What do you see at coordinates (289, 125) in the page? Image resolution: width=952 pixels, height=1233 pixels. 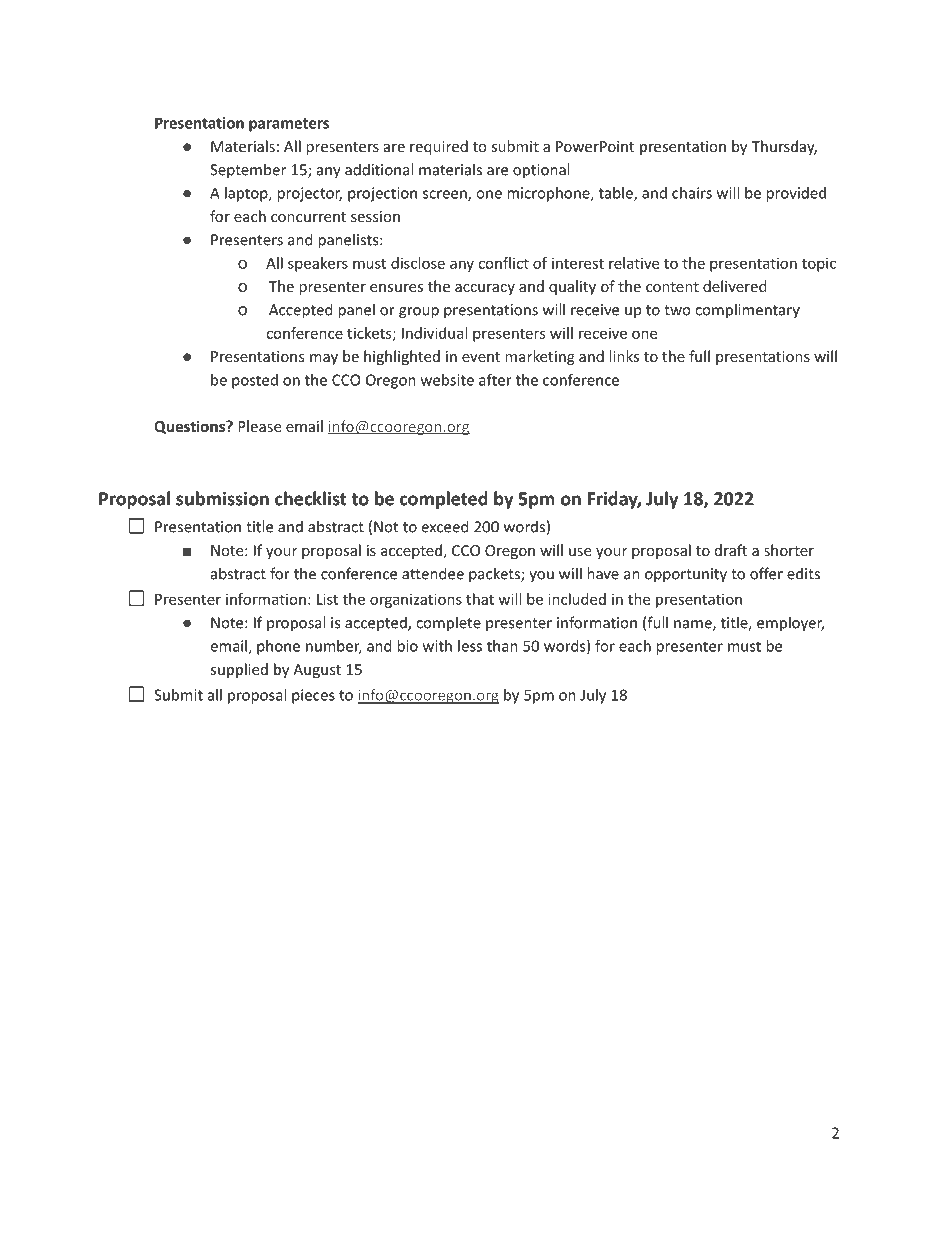 I see `parameters` at bounding box center [289, 125].
